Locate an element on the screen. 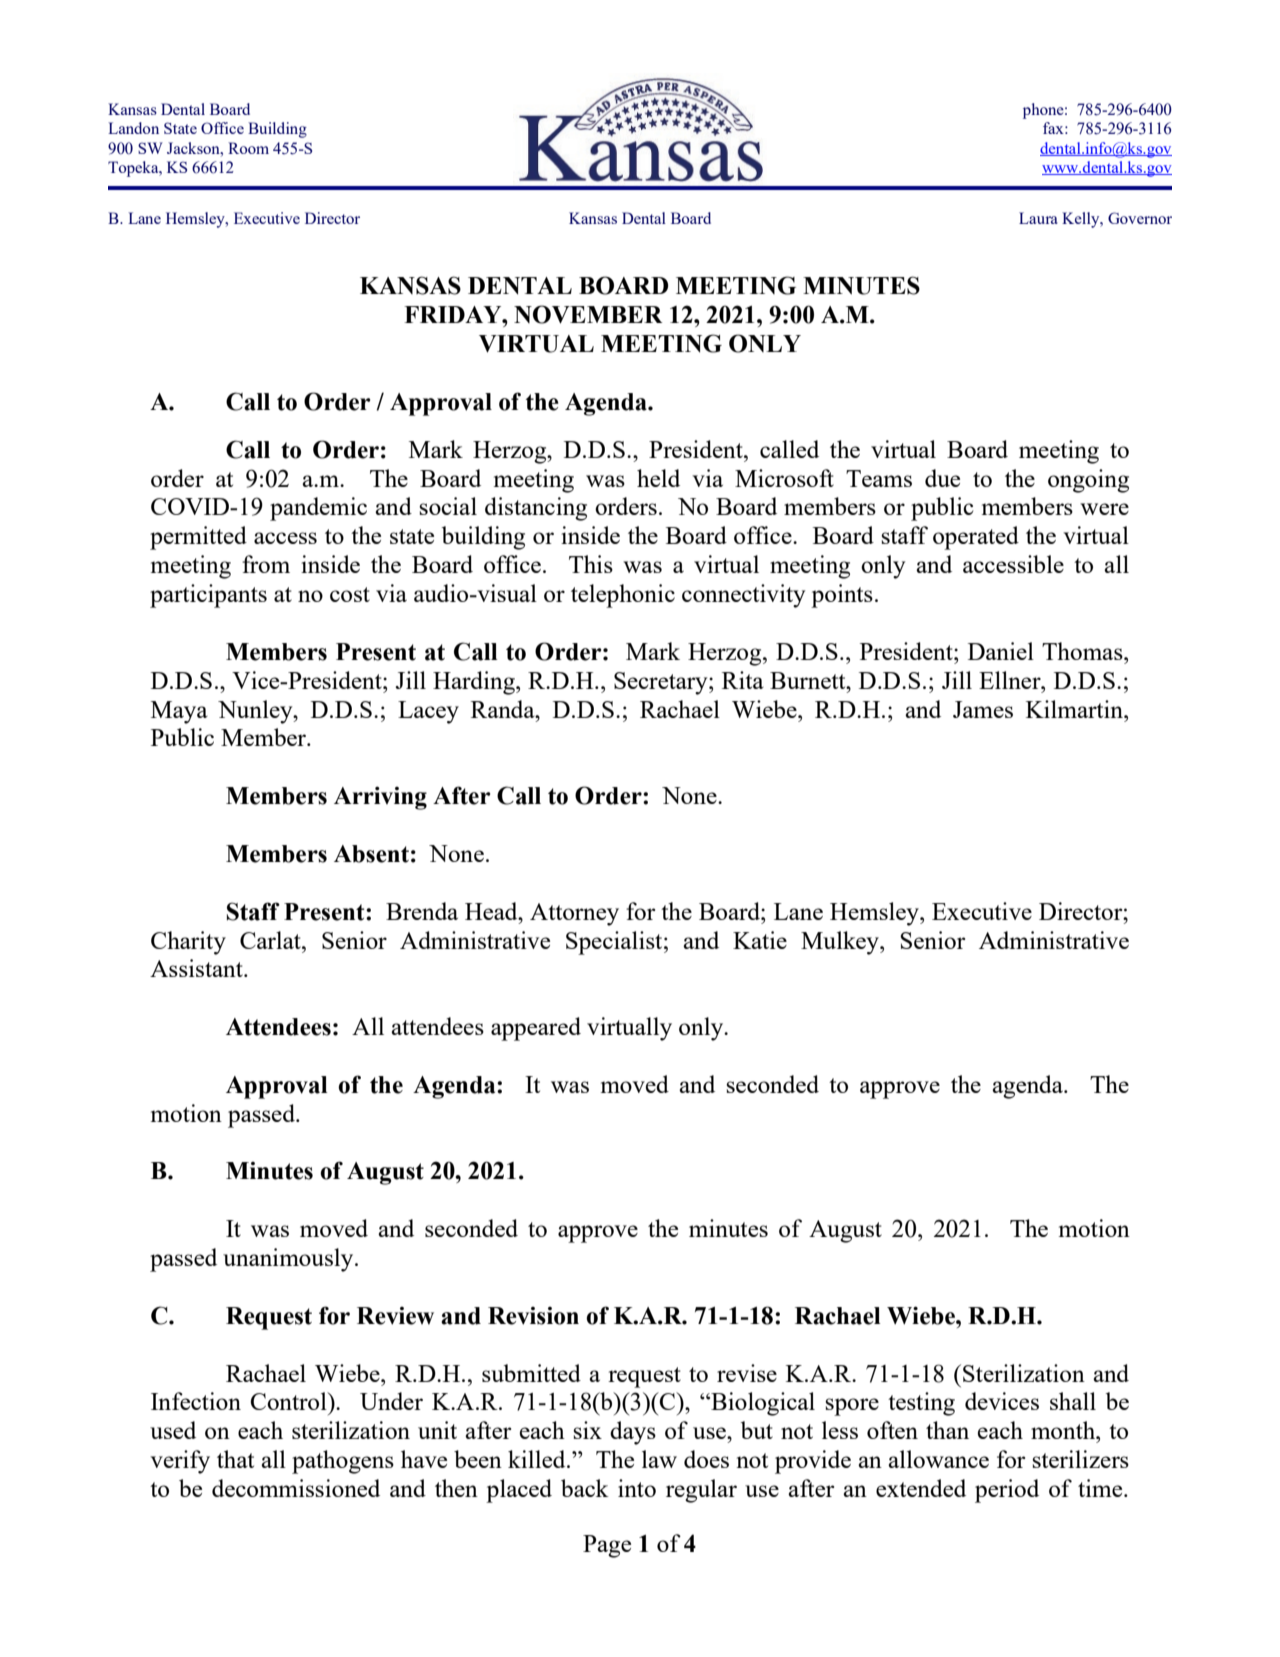 The height and width of the screenshot is (1657, 1280). into is located at coordinates (637, 1488).
